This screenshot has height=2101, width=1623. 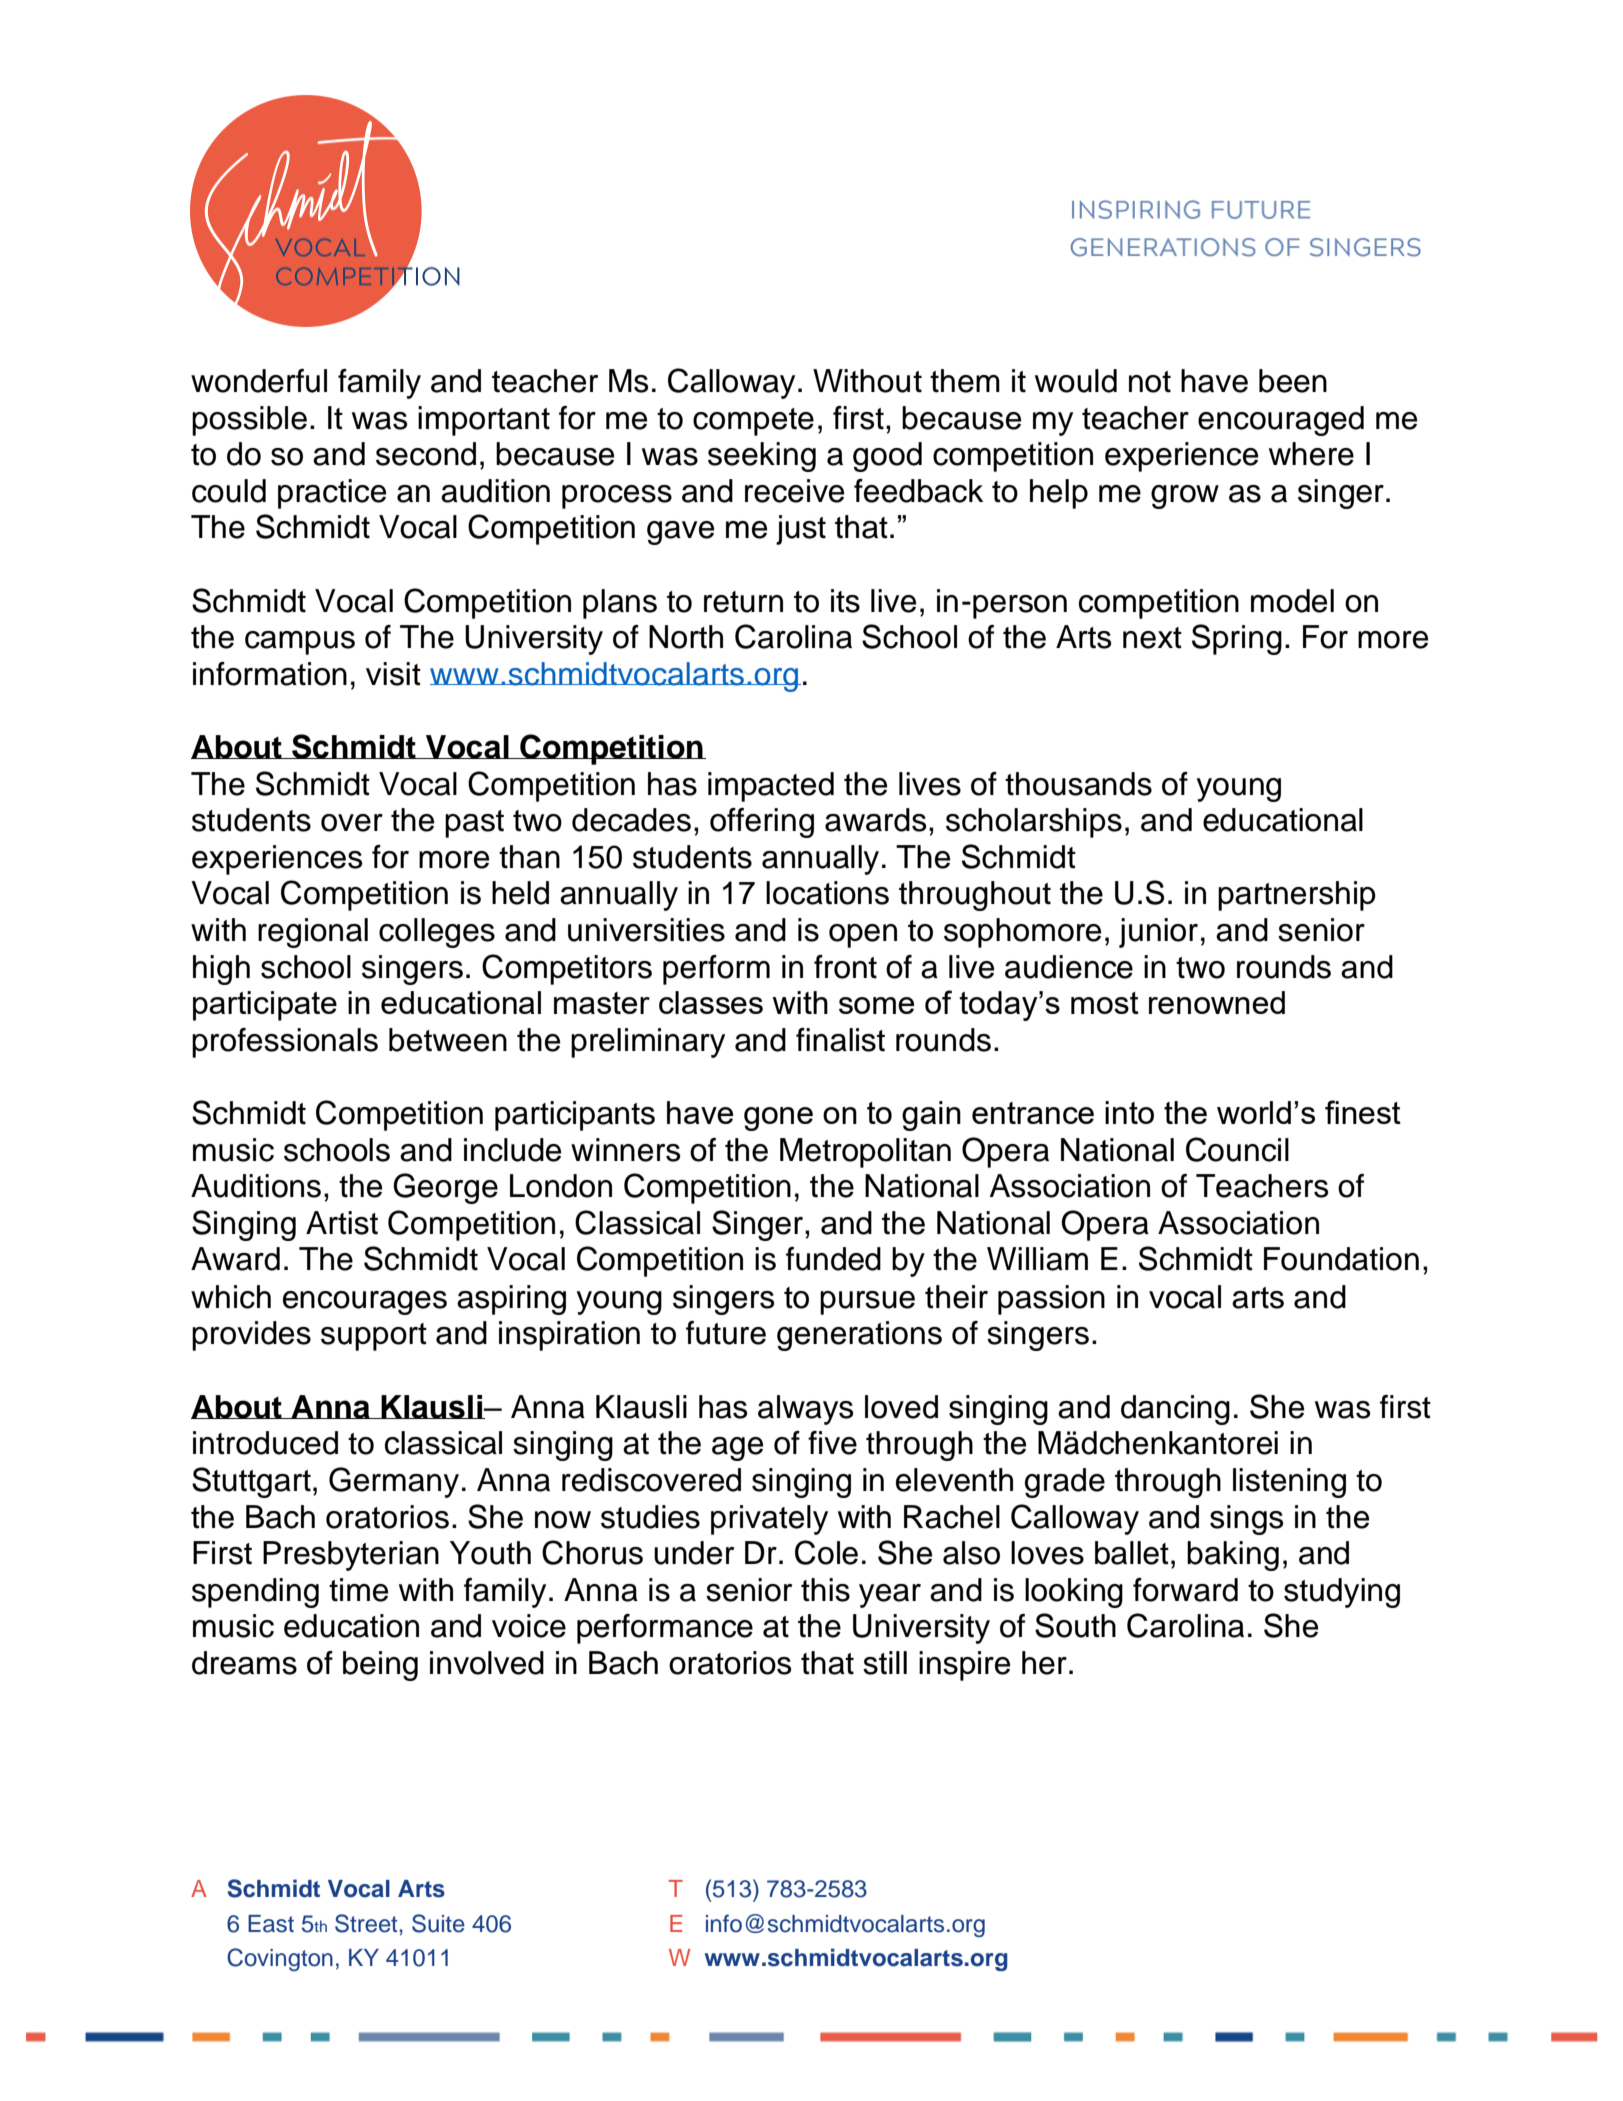 What do you see at coordinates (1075, 1625) in the screenshot?
I see `South` at bounding box center [1075, 1625].
